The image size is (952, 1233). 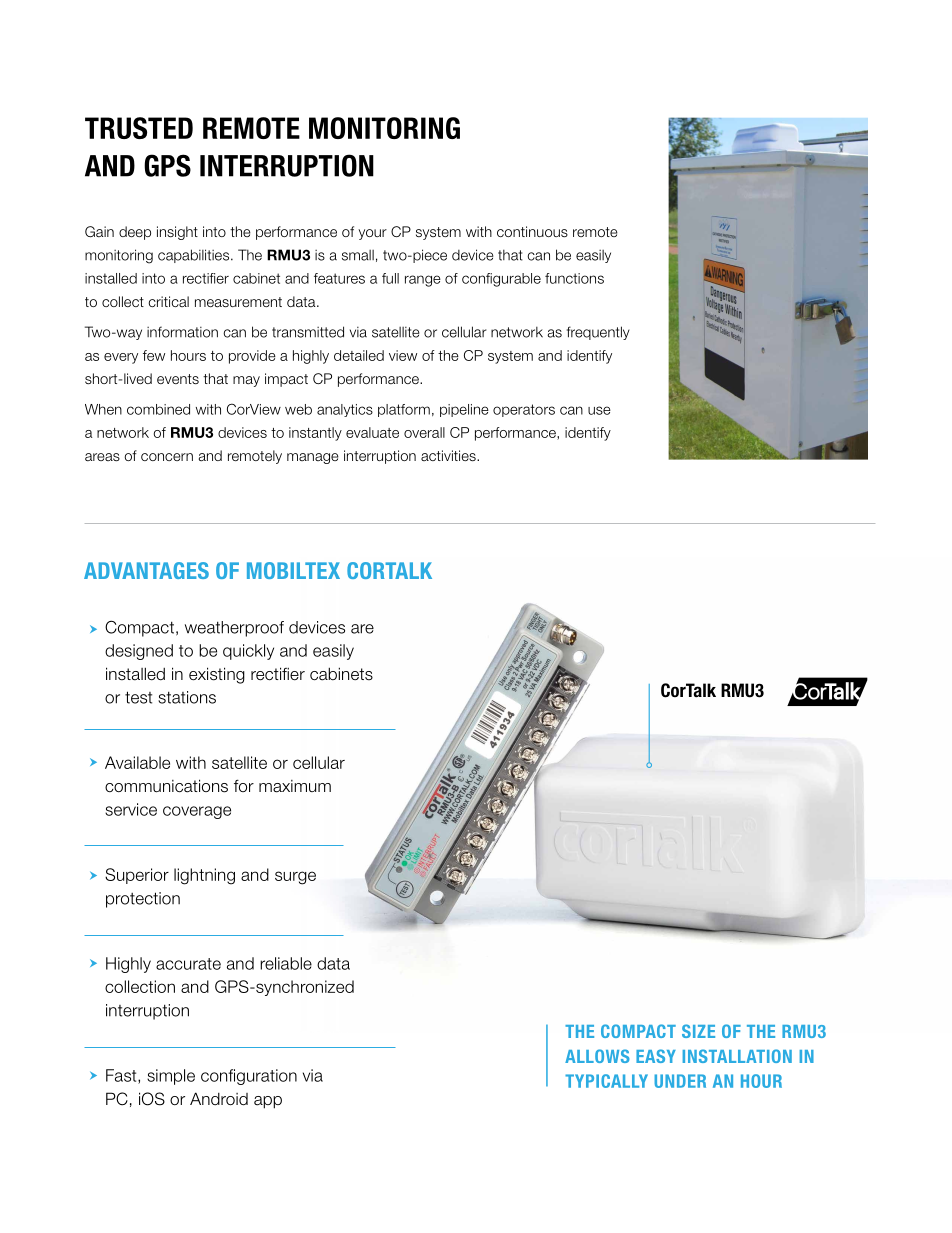 I want to click on TRUSTED, so click(x=139, y=128).
